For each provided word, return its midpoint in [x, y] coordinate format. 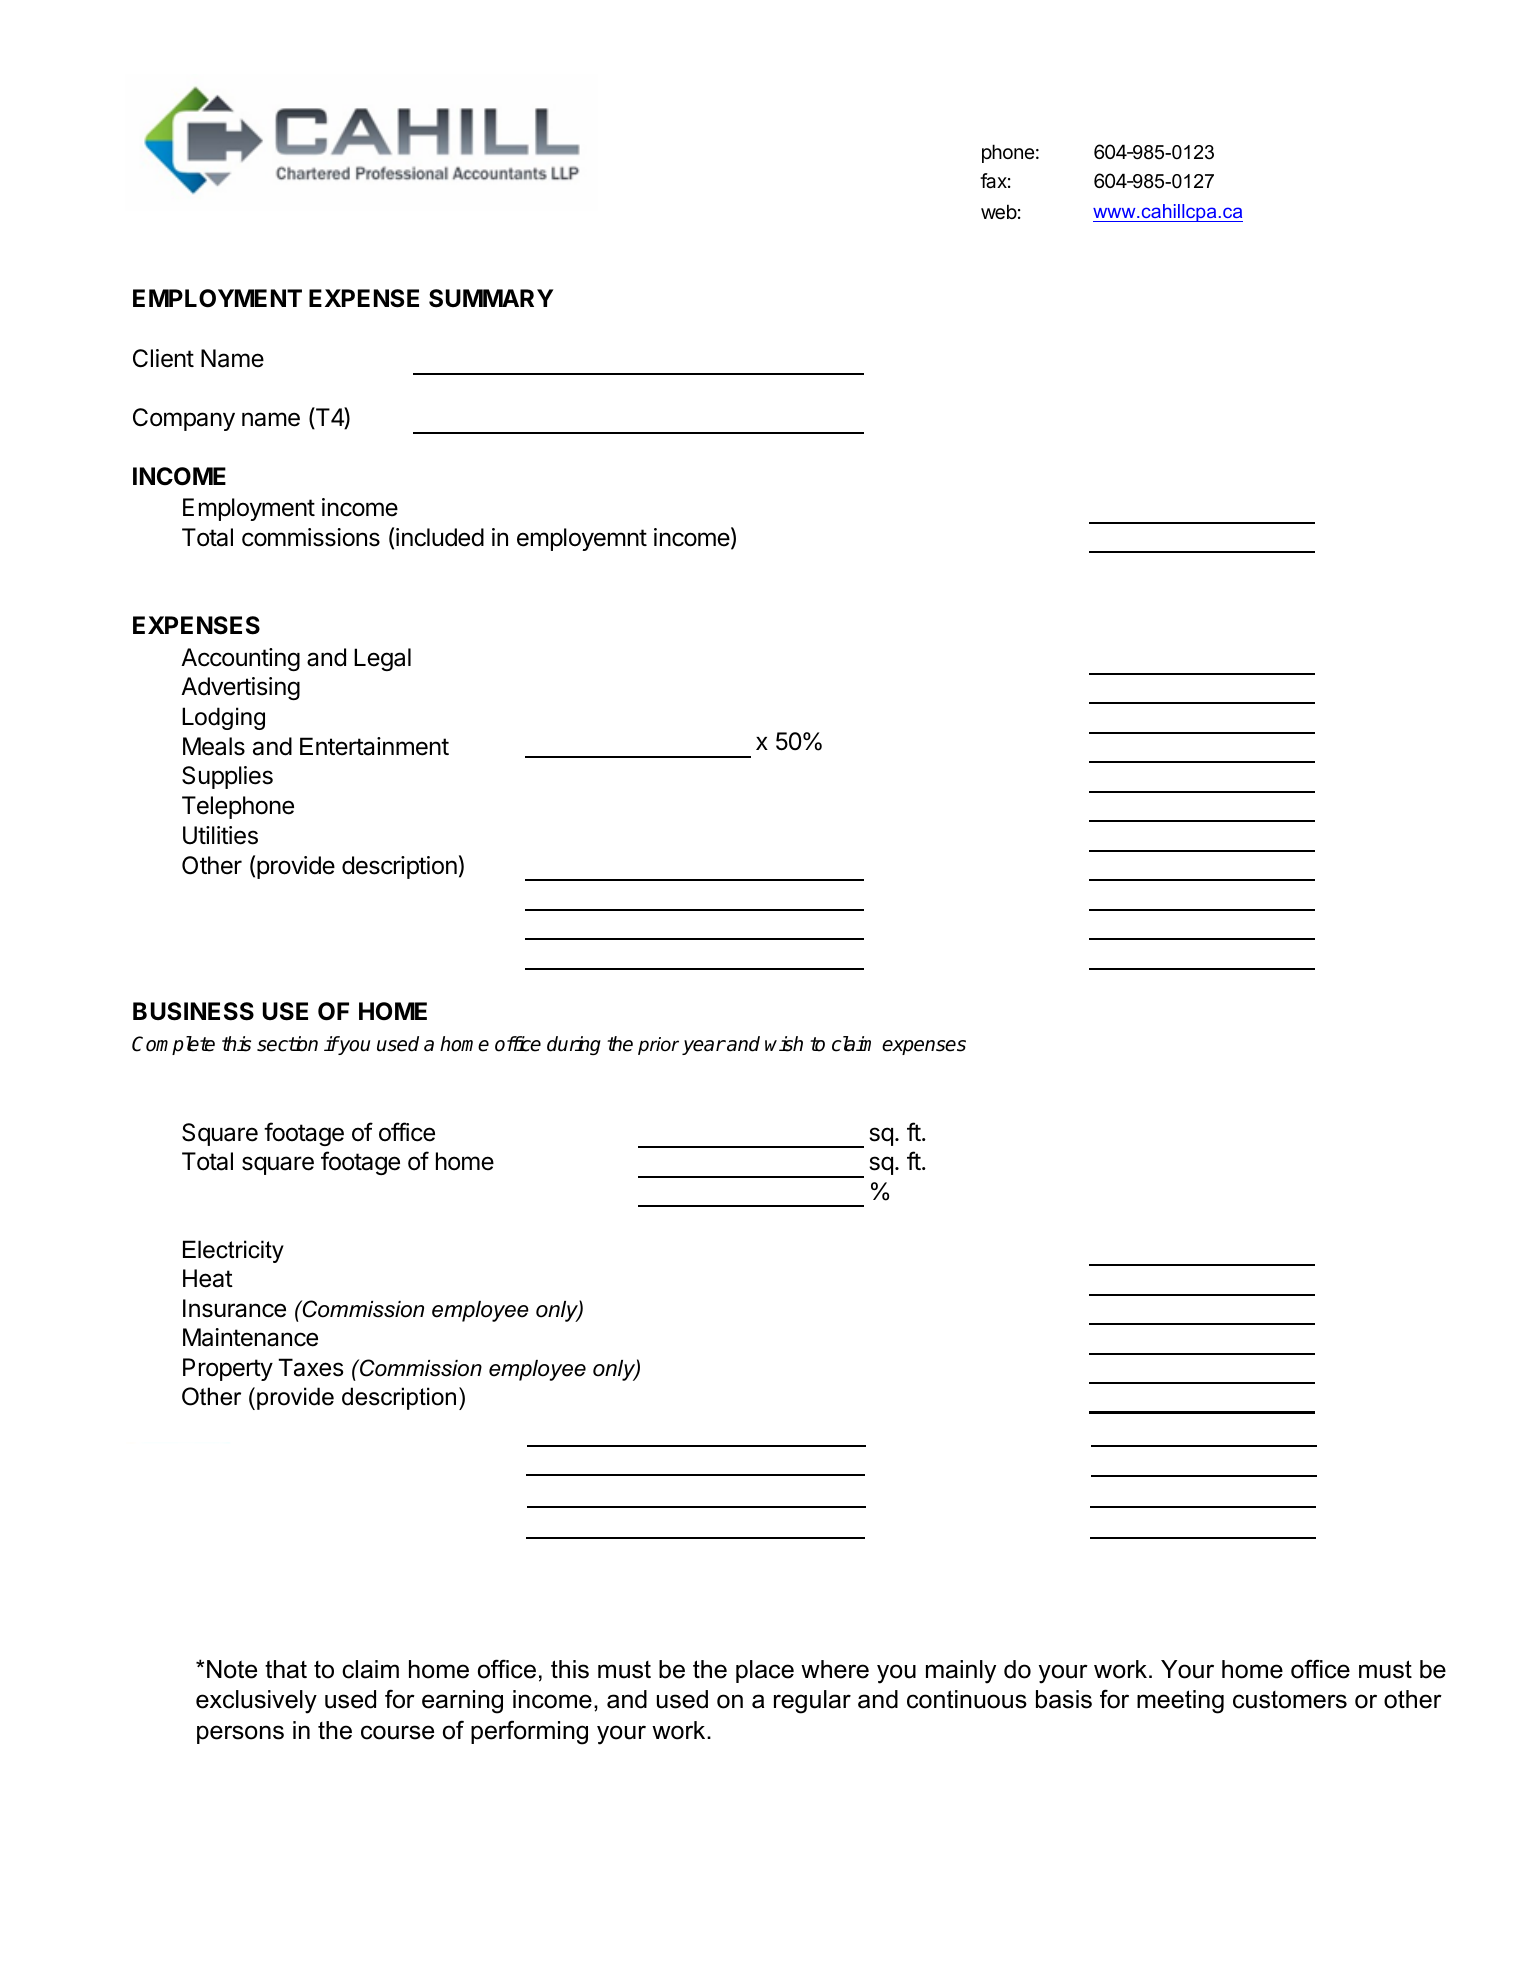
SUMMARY [491, 298]
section [287, 1044]
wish [784, 1044]
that [286, 1669]
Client [163, 358]
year [704, 1047]
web [999, 212]
